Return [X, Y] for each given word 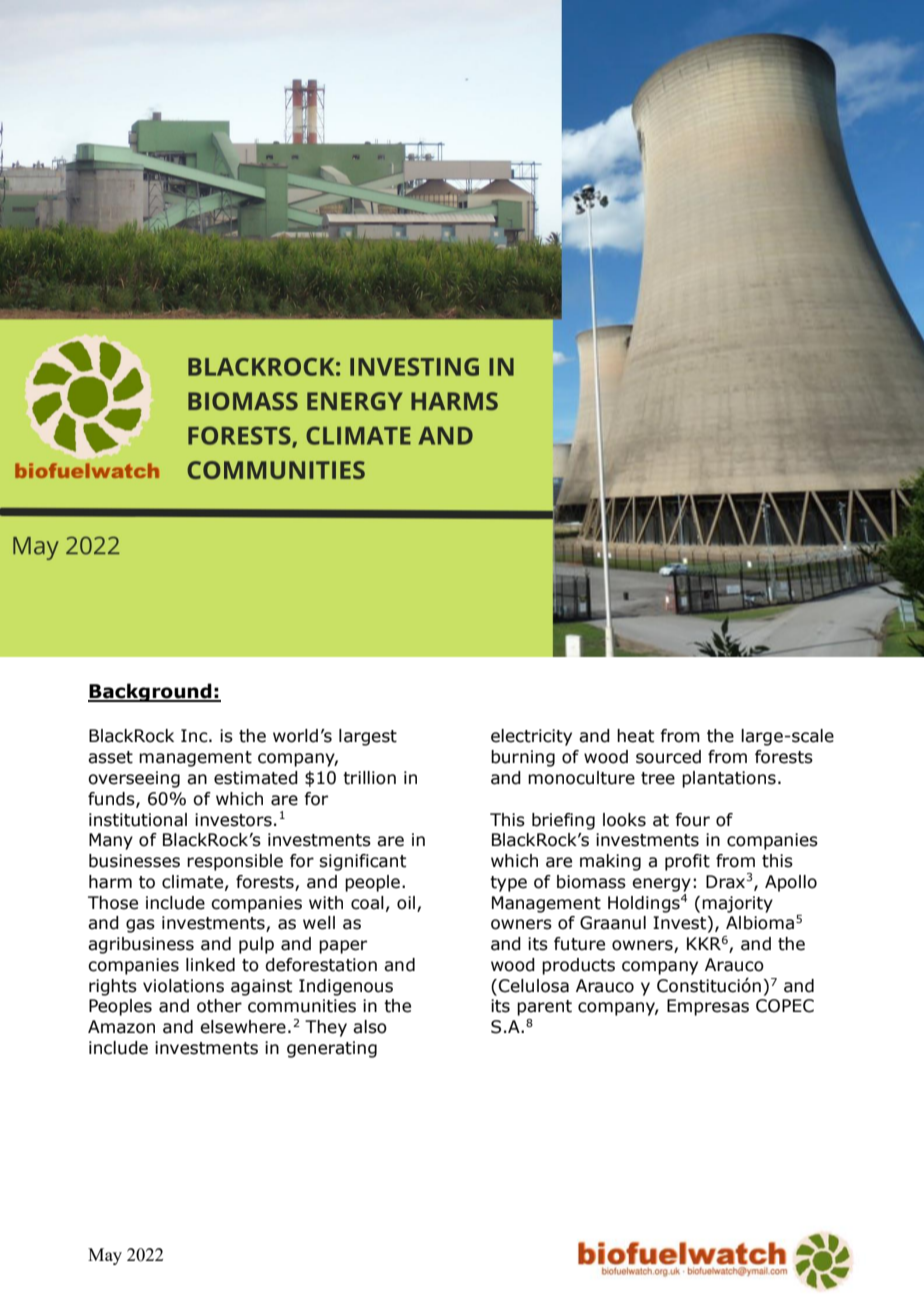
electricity [531, 737]
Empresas [708, 1007]
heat [635, 736]
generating [332, 1049]
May [105, 1256]
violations [183, 986]
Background [151, 692]
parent [544, 1008]
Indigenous [346, 987]
